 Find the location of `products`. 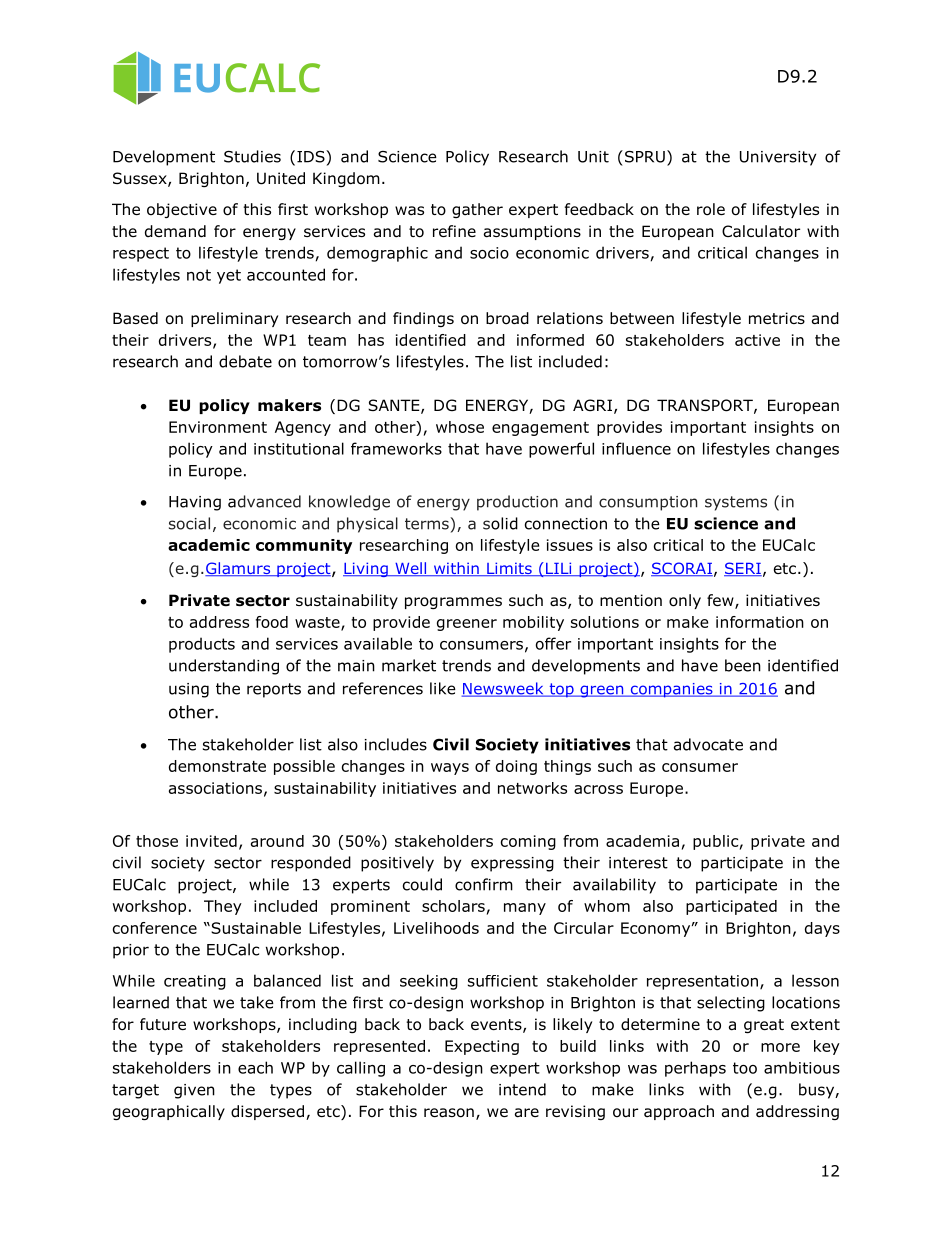

products is located at coordinates (202, 645).
